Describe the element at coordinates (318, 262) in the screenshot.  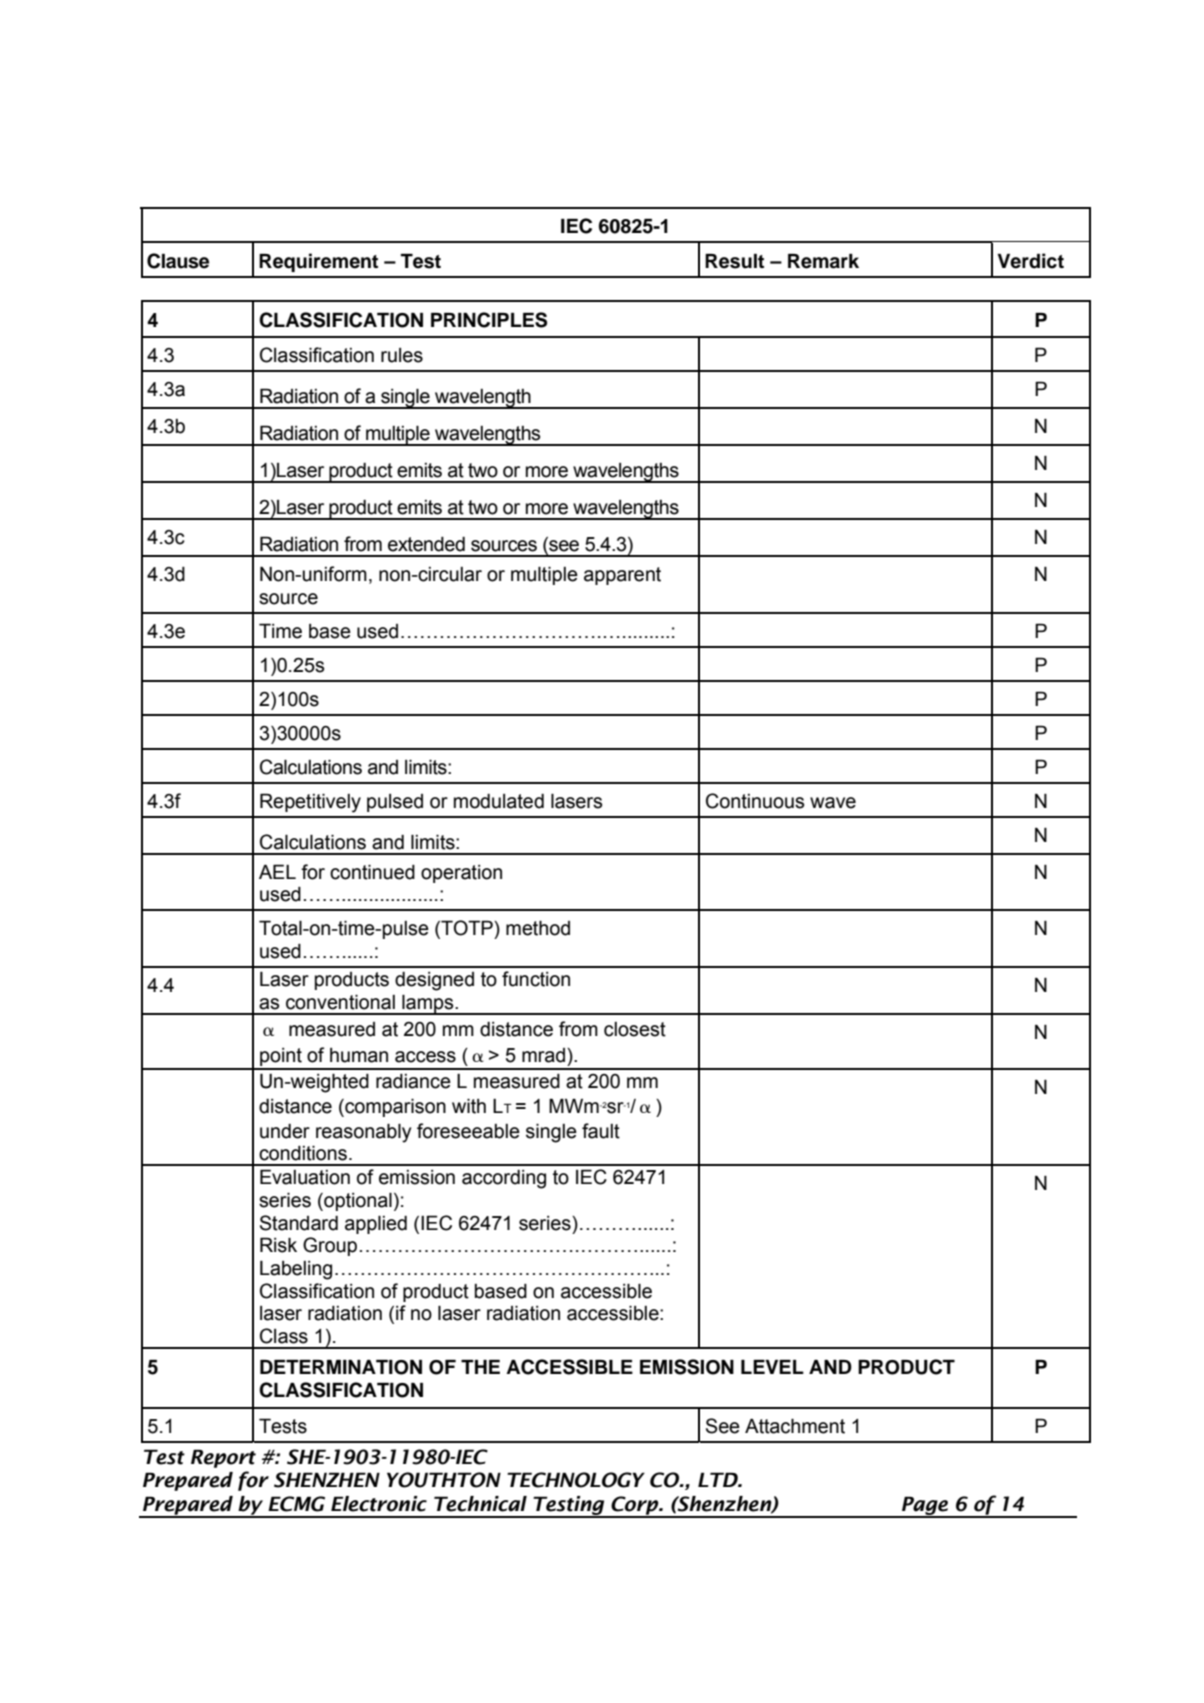
I see `Requirement` at that location.
